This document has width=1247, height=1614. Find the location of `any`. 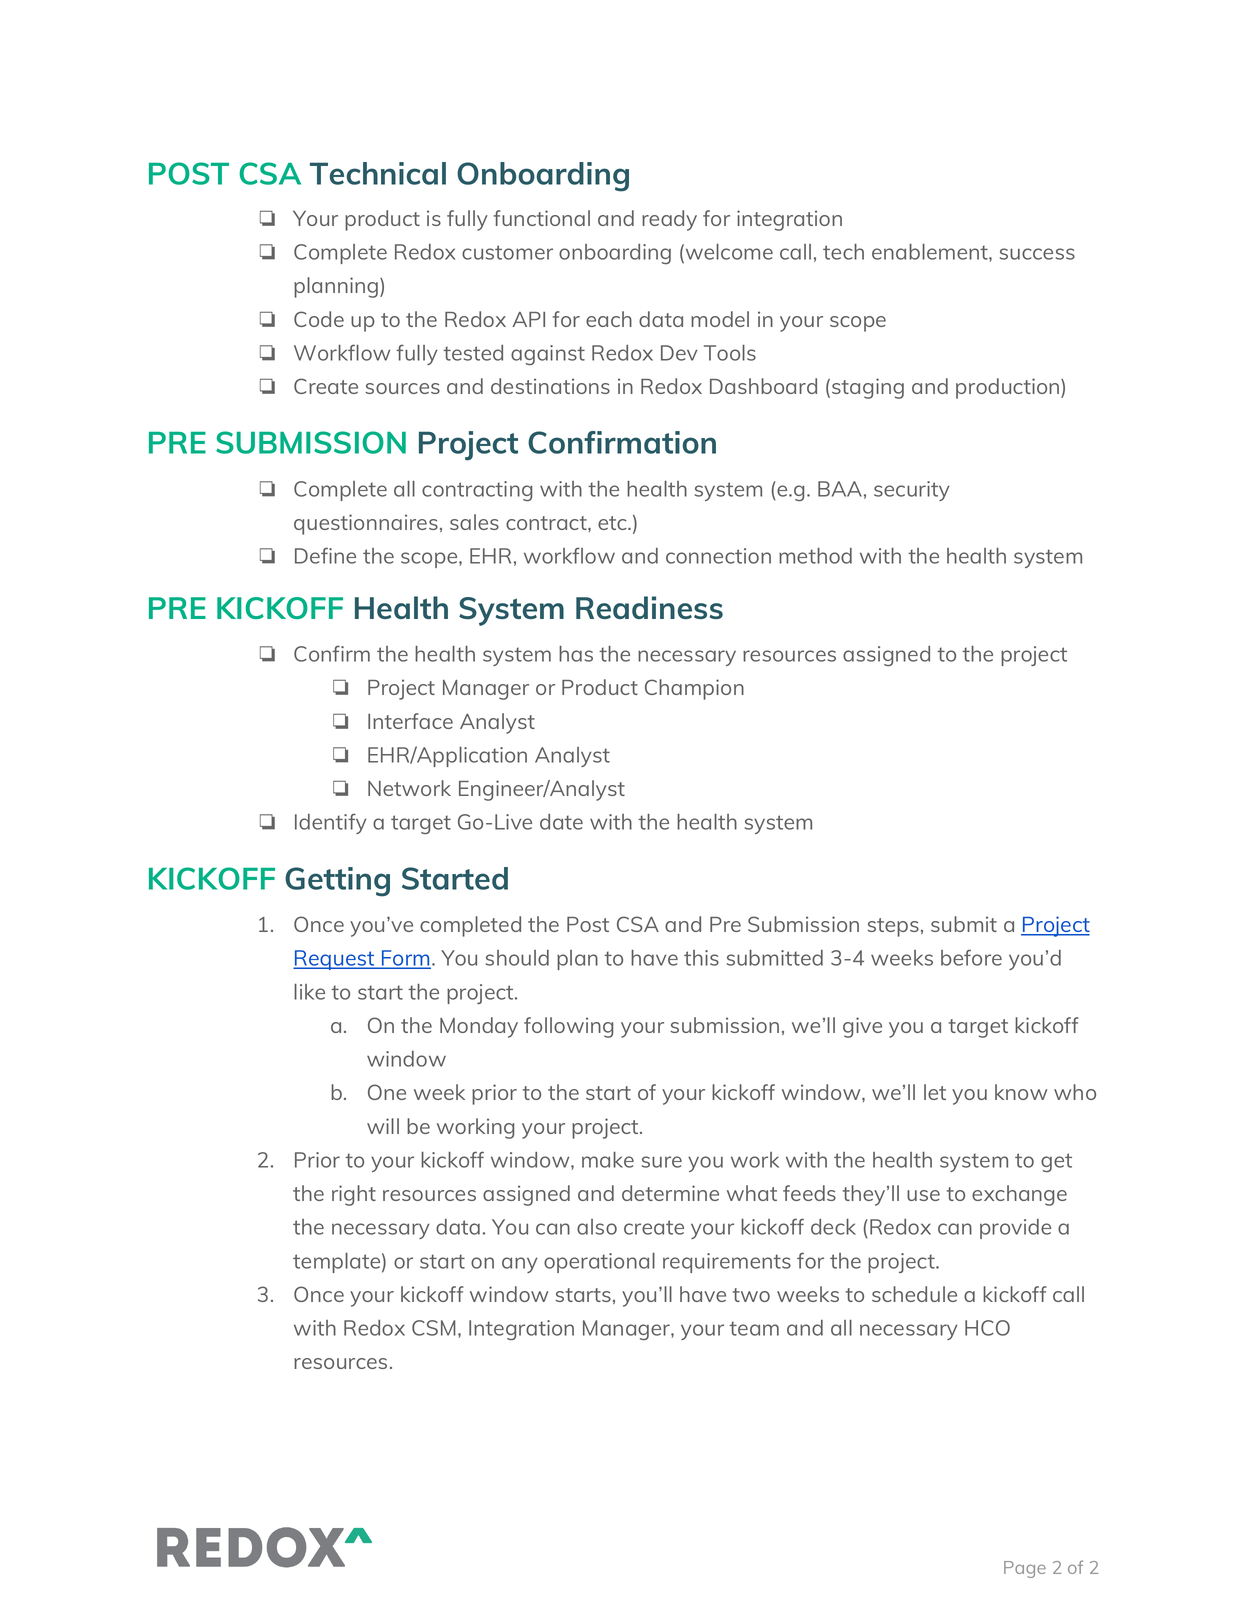

any is located at coordinates (520, 1265).
